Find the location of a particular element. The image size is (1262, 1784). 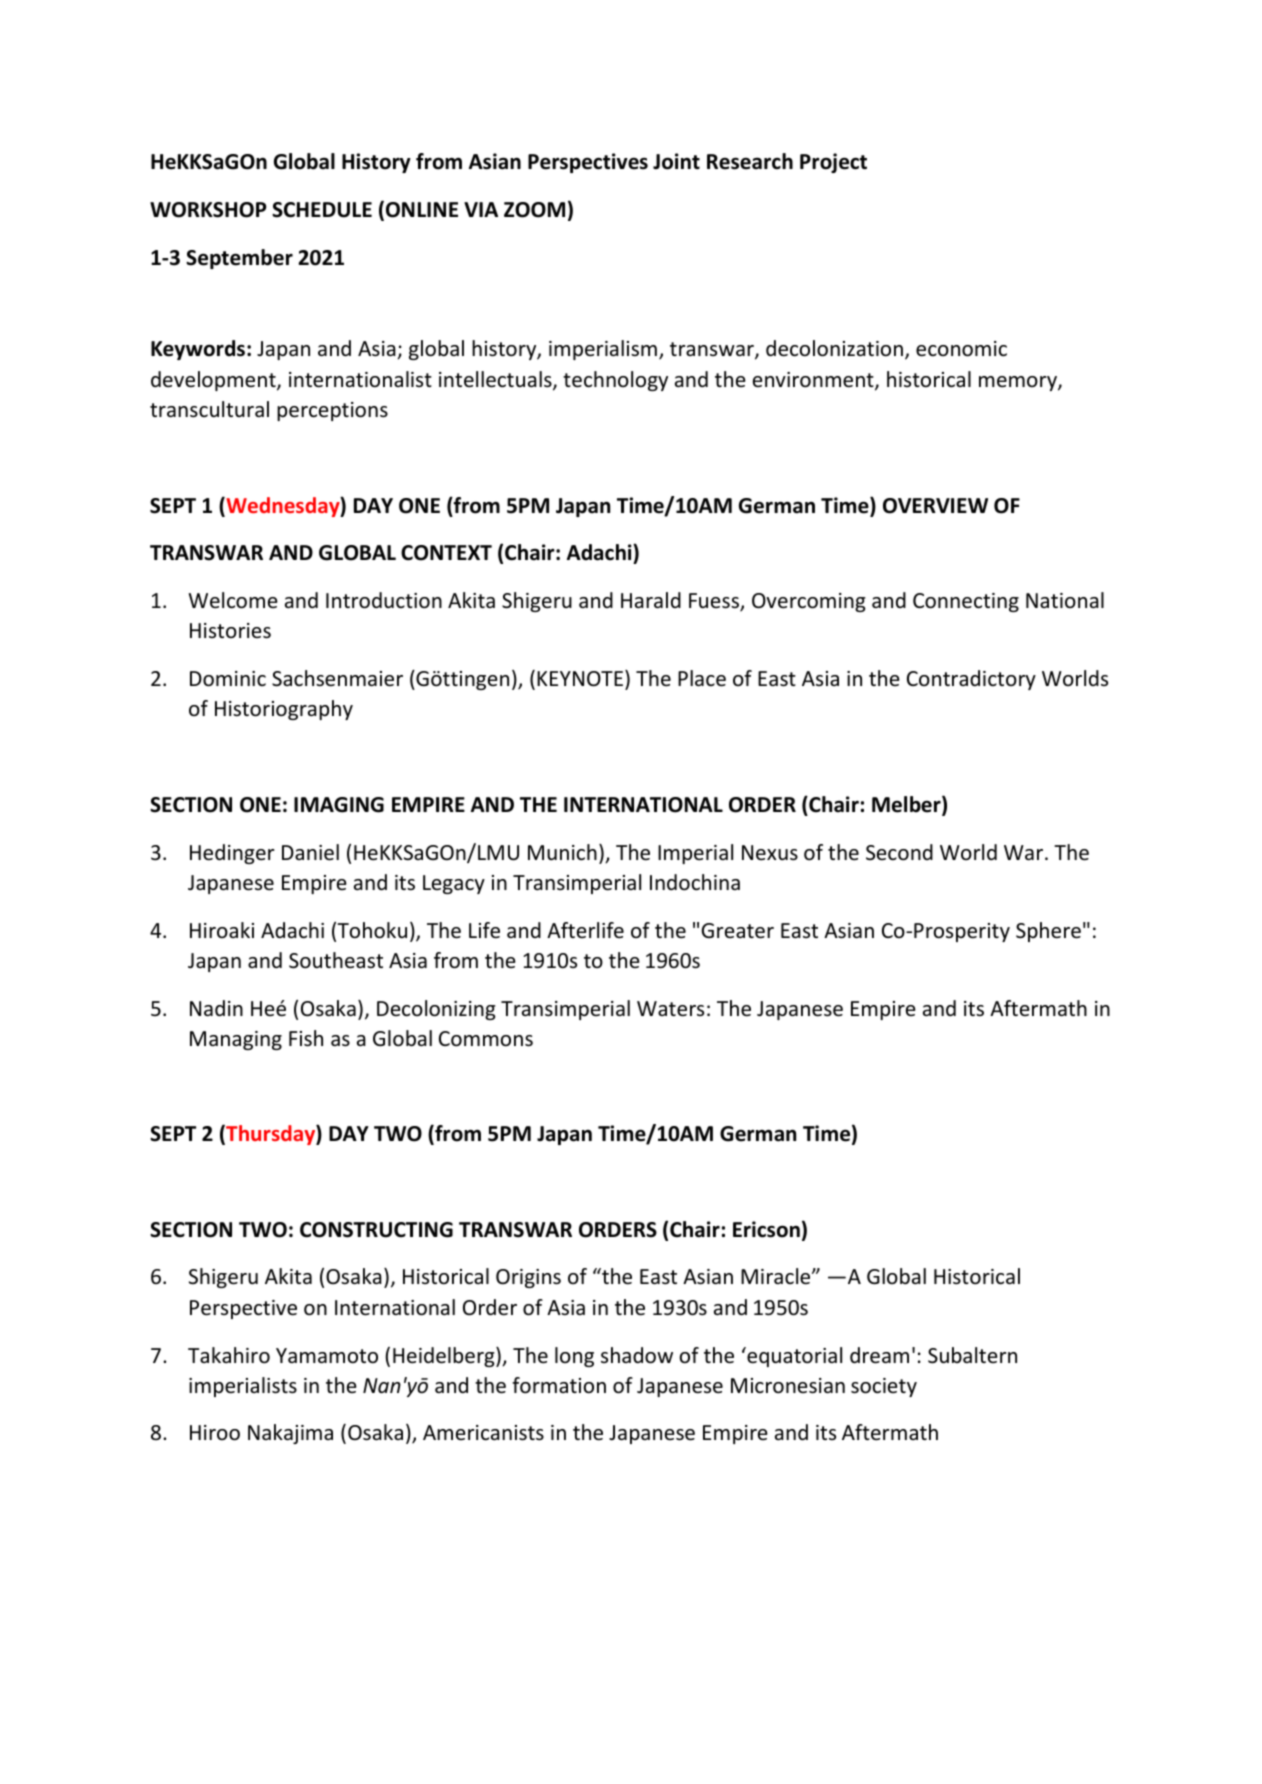

Project is located at coordinates (833, 163).
